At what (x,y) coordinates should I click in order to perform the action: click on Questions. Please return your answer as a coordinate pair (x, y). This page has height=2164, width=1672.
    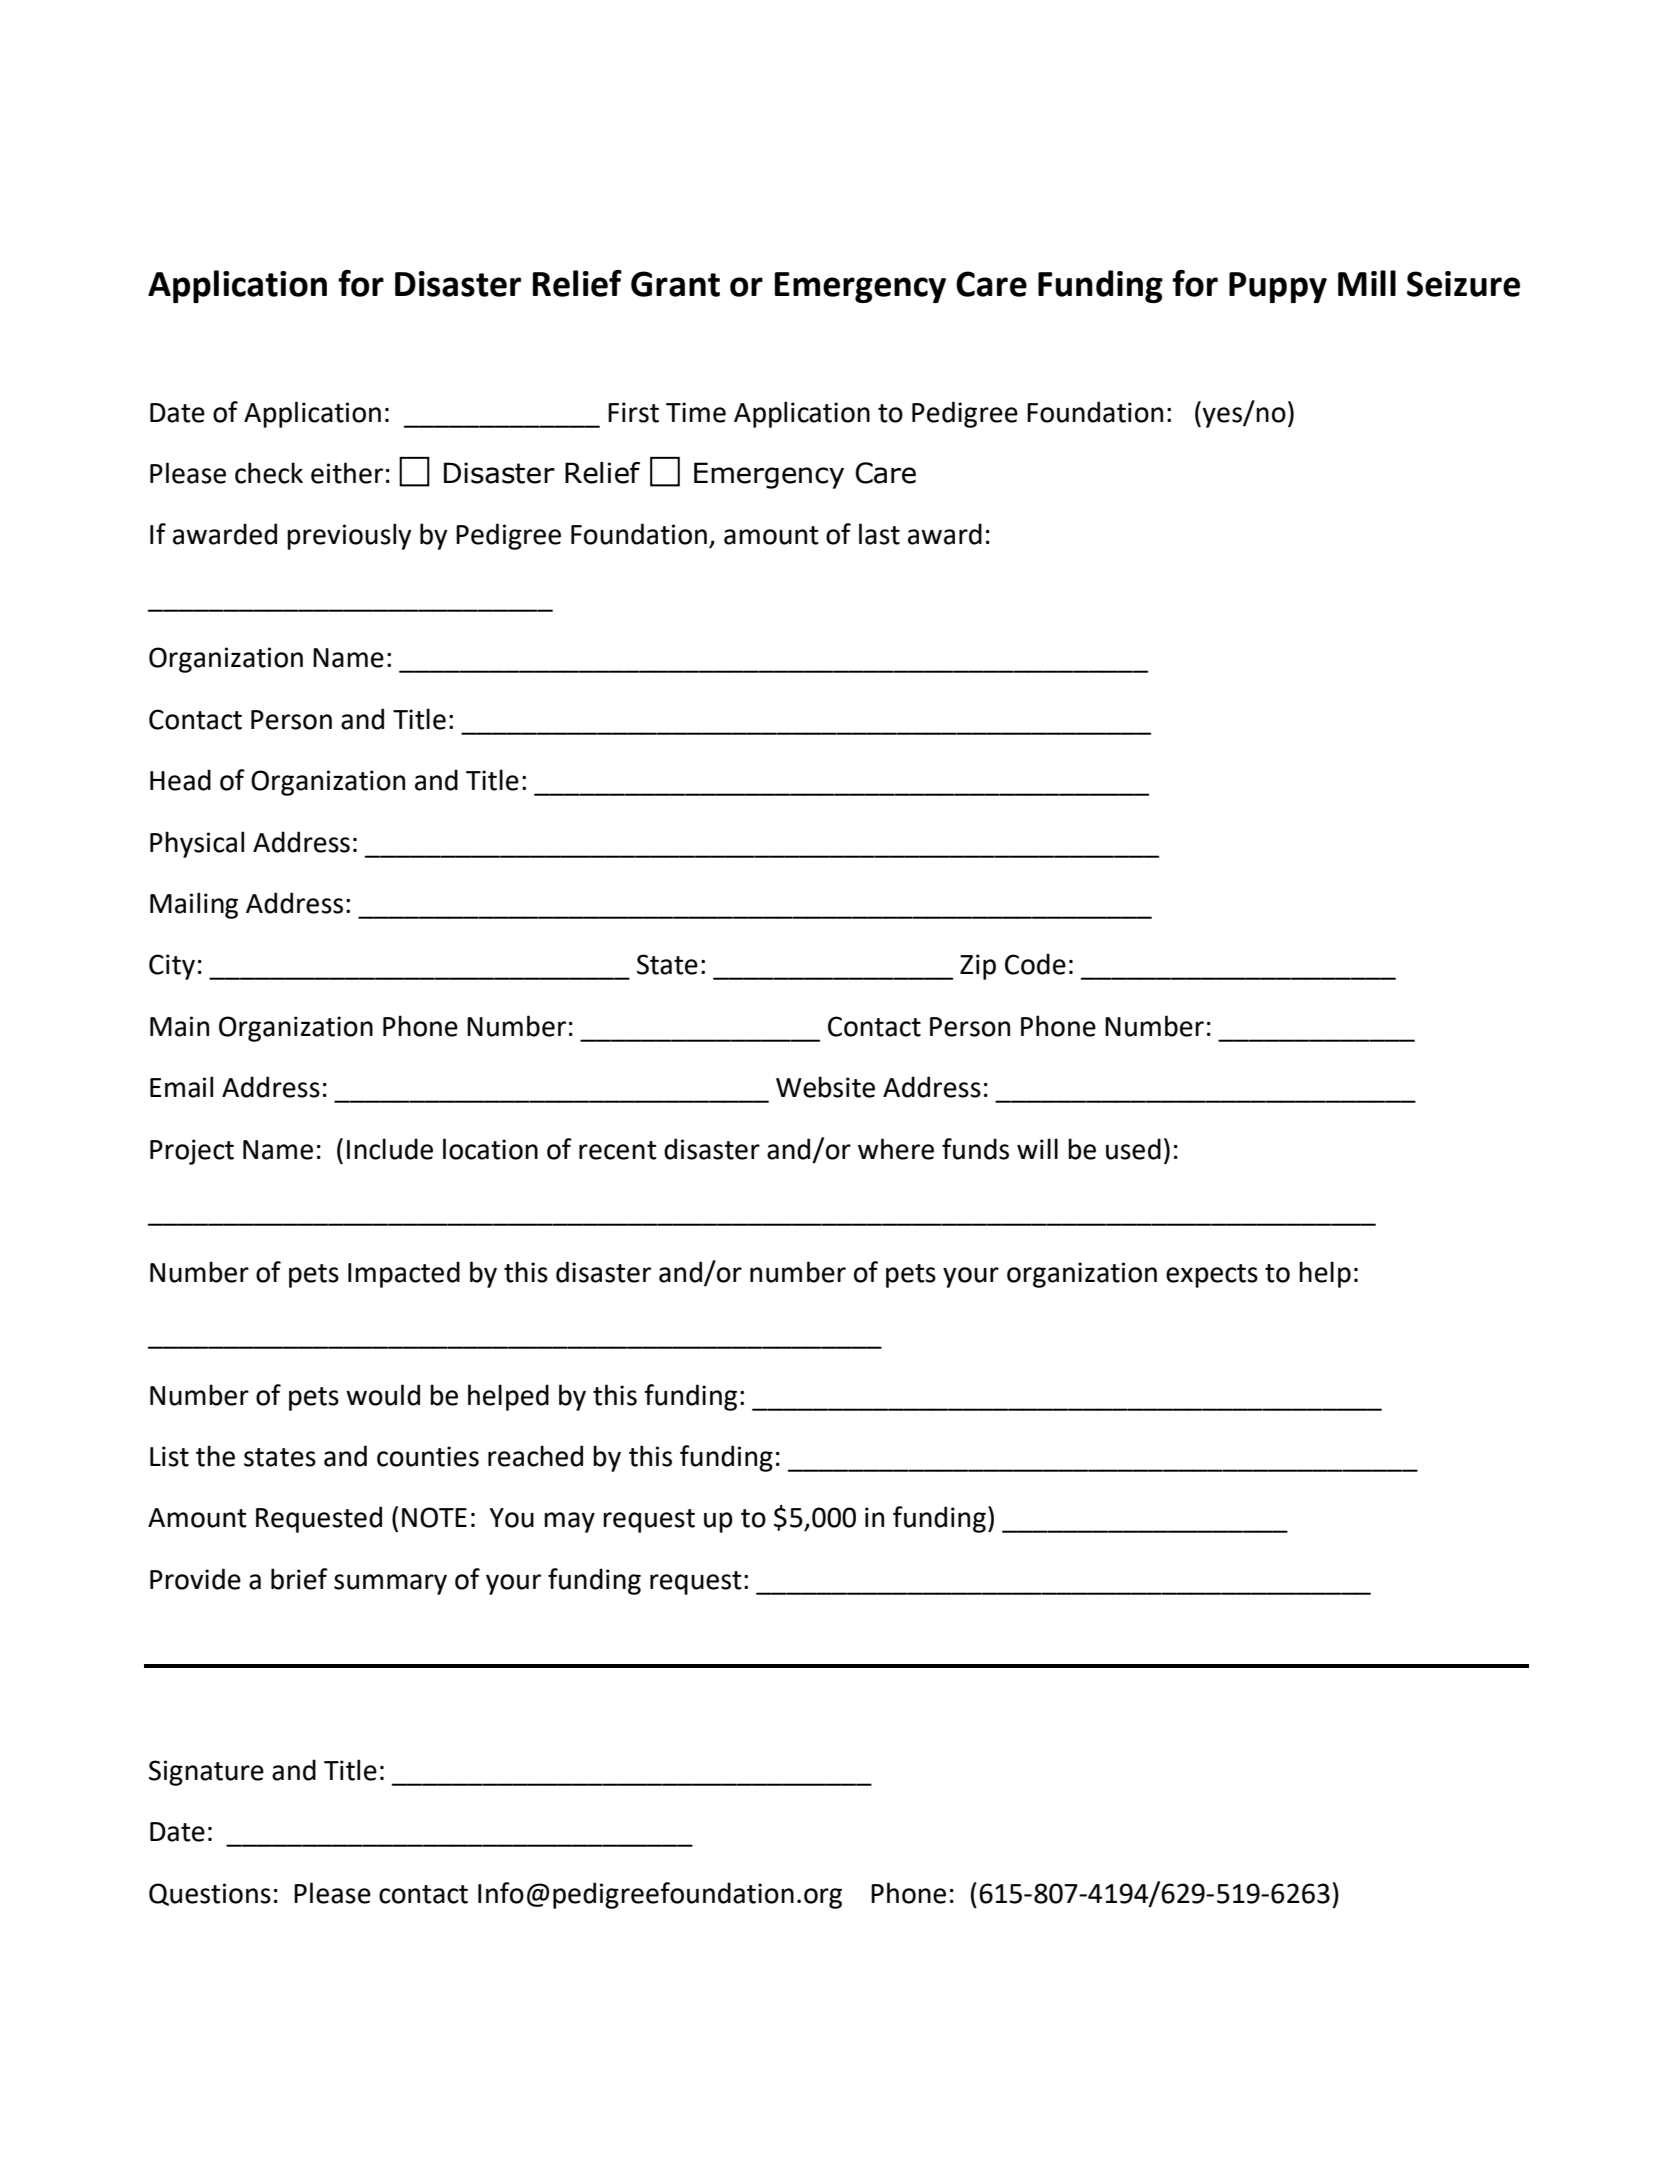
    Looking at the image, I should click on (210, 1894).
